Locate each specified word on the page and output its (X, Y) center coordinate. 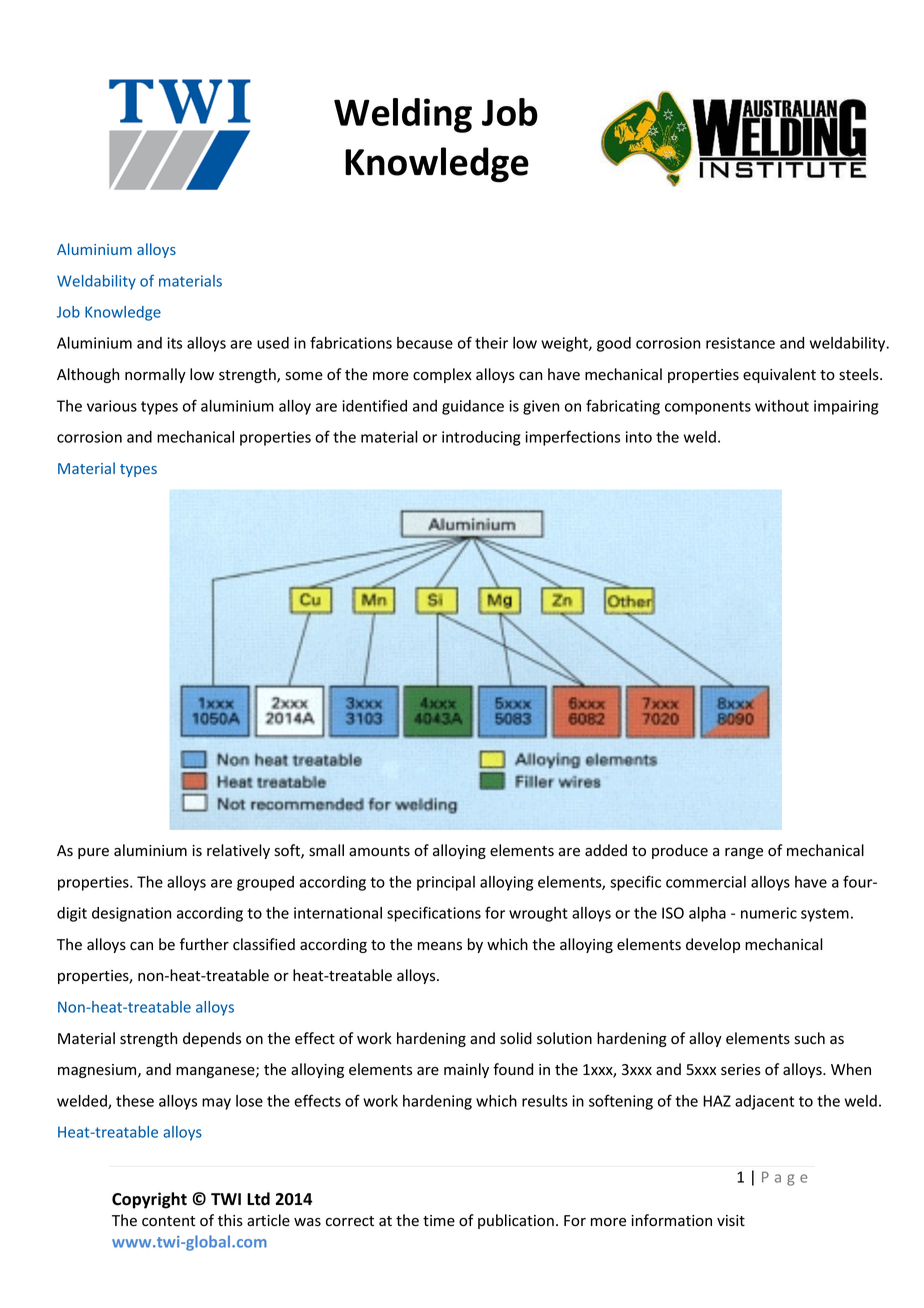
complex (442, 375)
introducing (481, 438)
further (204, 944)
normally (155, 375)
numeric (769, 913)
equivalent (779, 375)
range (744, 853)
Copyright (149, 1200)
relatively (238, 851)
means (440, 946)
